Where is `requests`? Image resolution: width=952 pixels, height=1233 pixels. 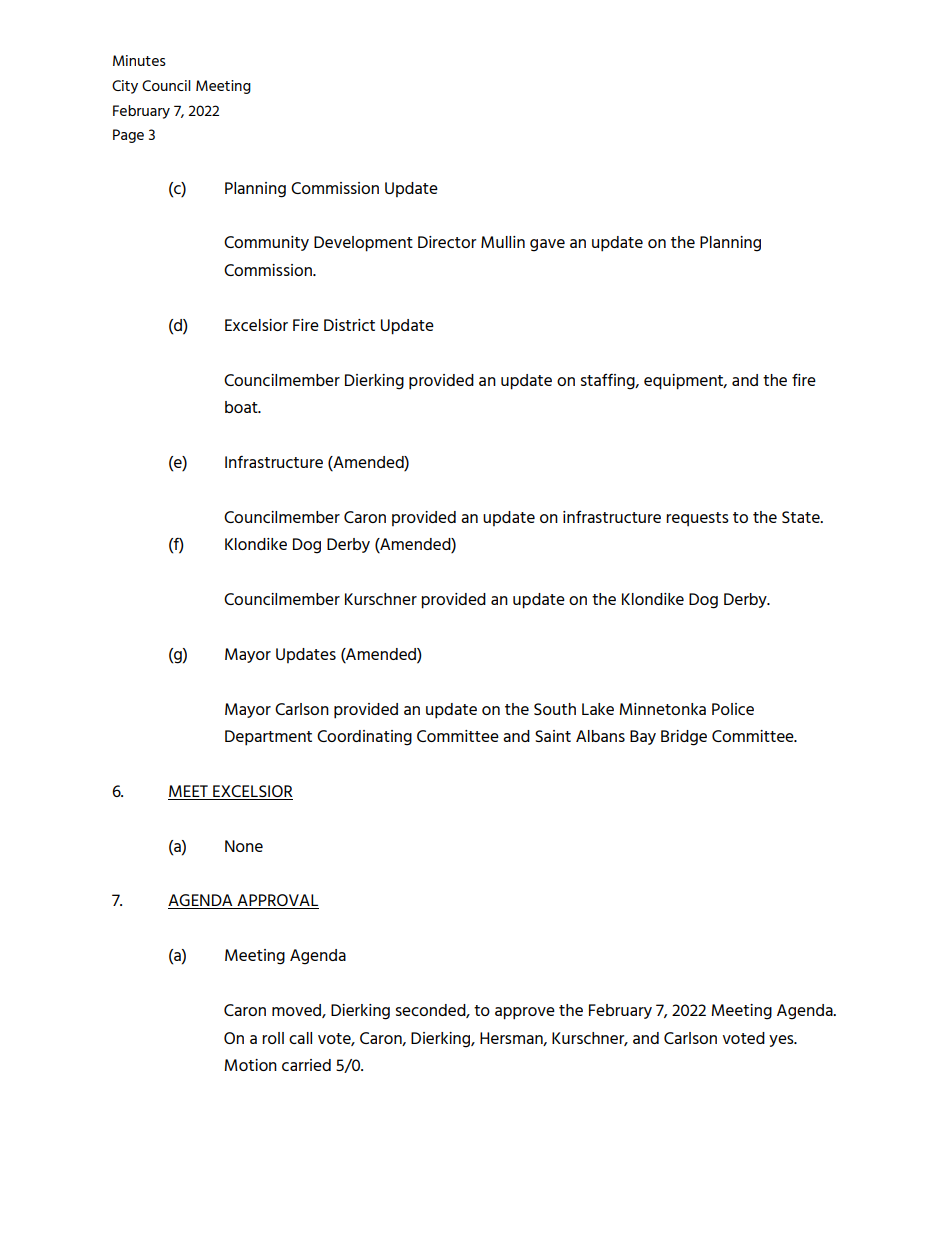 requests is located at coordinates (697, 519).
